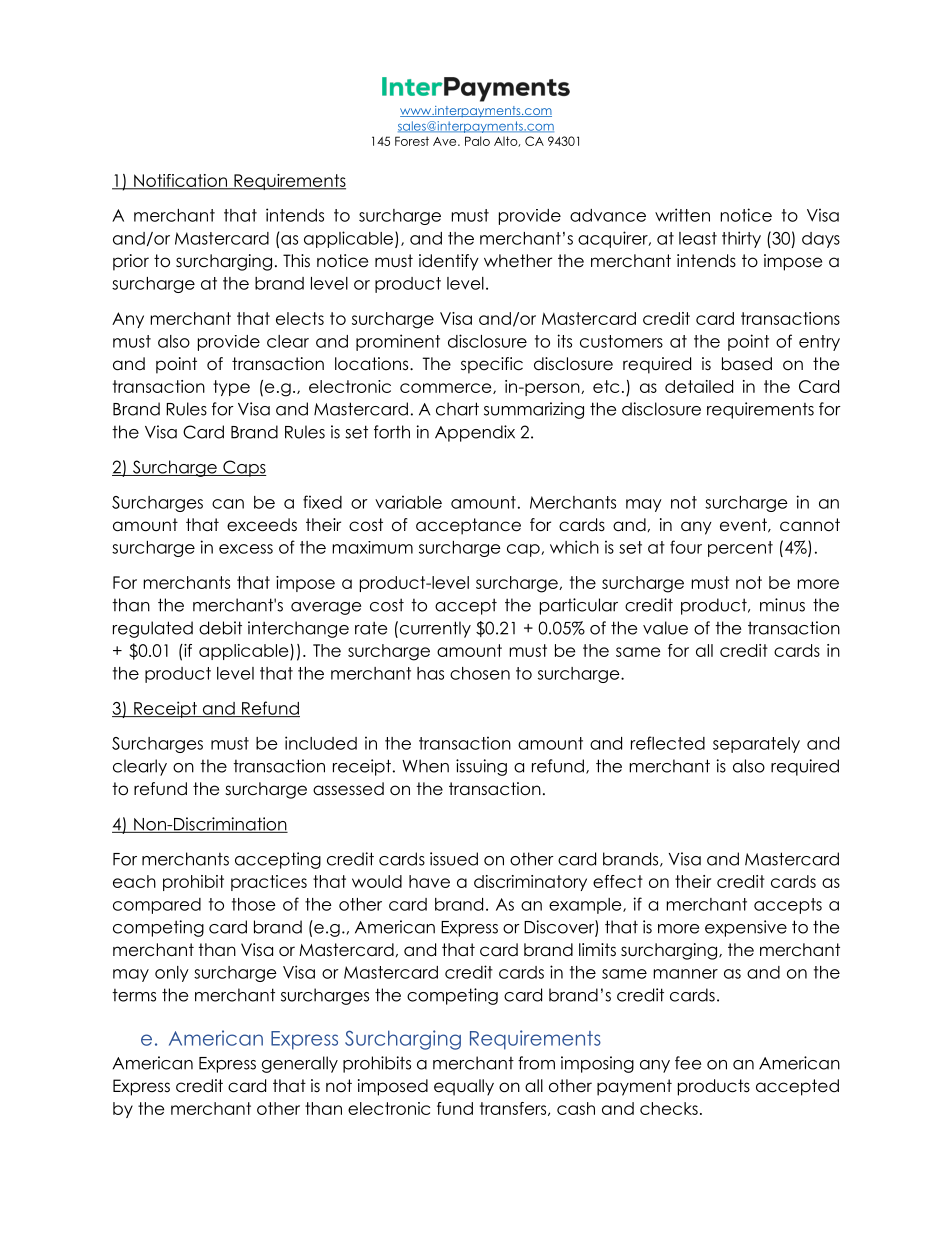 This image has width=952, height=1233. I want to click on Palo, so click(477, 141).
